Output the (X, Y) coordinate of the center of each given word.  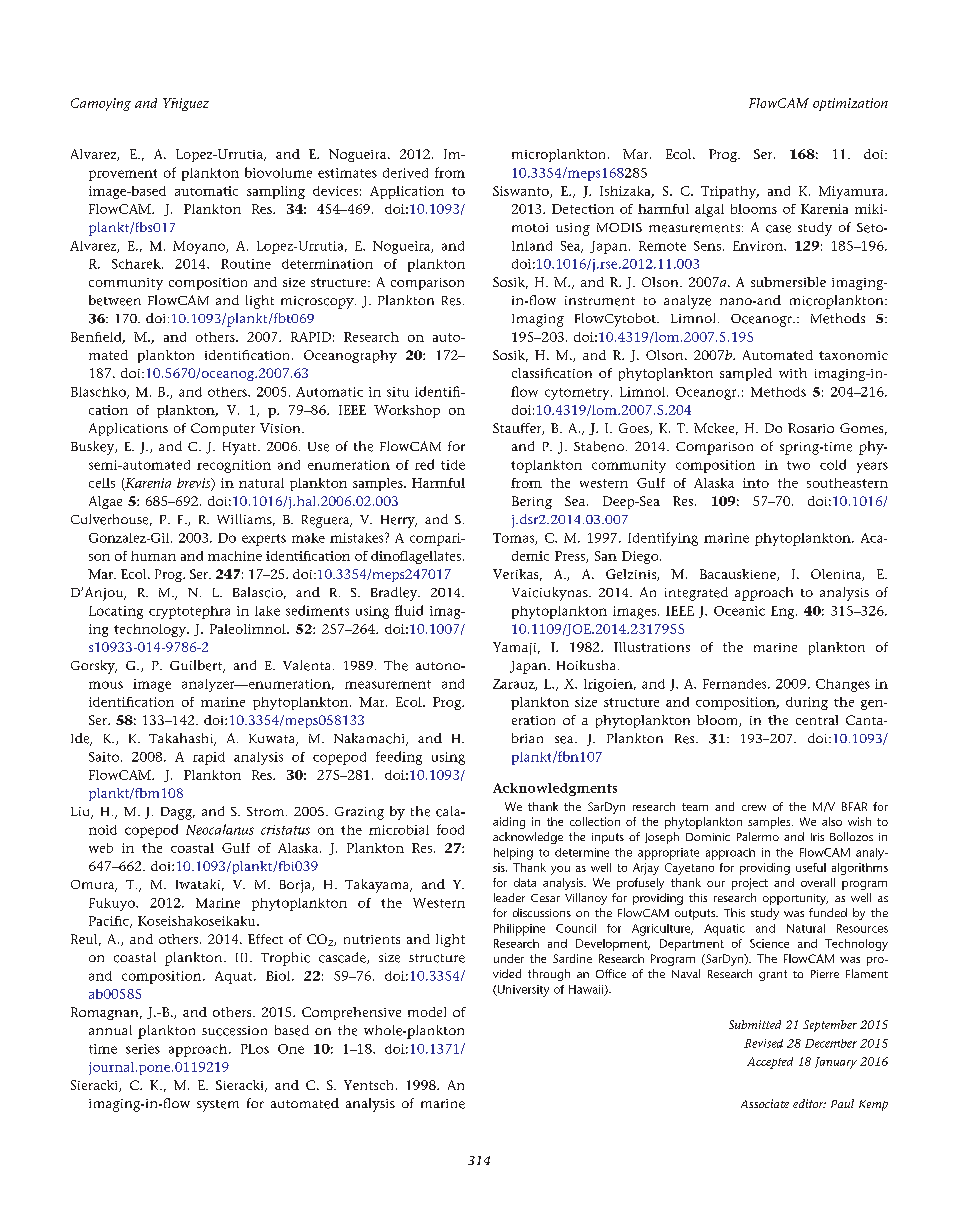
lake (267, 611)
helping (513, 854)
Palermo (758, 836)
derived (405, 173)
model (427, 1012)
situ (398, 392)
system (218, 1106)
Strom (267, 811)
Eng (784, 612)
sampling (276, 192)
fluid (409, 610)
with (793, 373)
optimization (850, 104)
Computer (223, 429)
